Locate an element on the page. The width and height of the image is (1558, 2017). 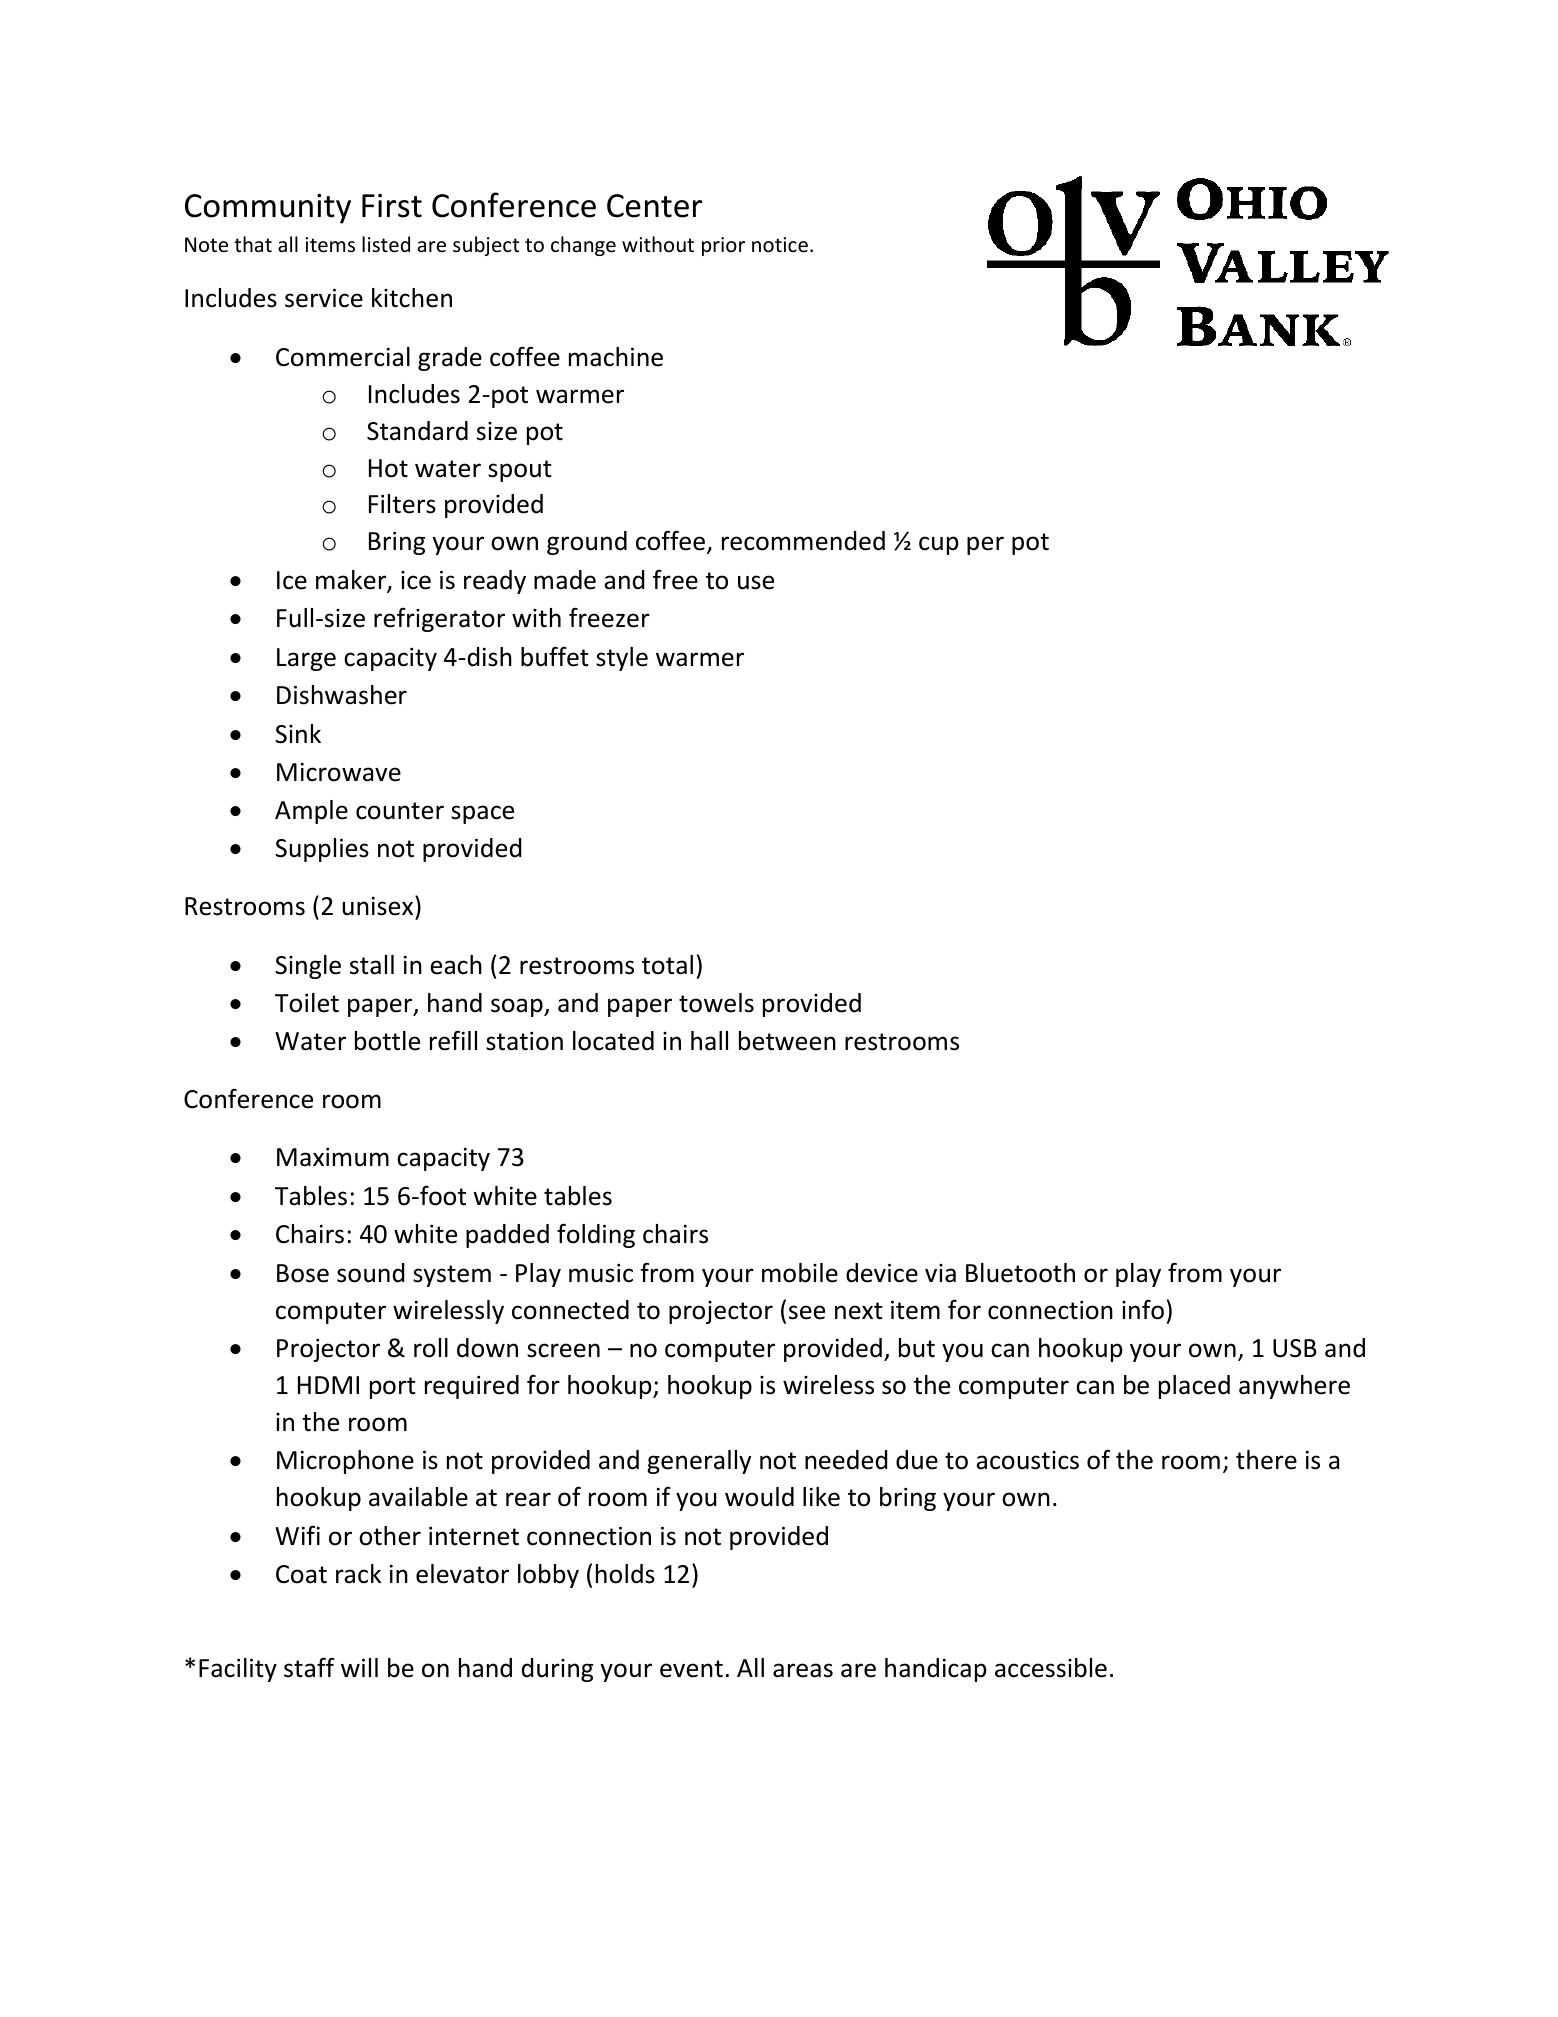
will is located at coordinates (359, 1667).
